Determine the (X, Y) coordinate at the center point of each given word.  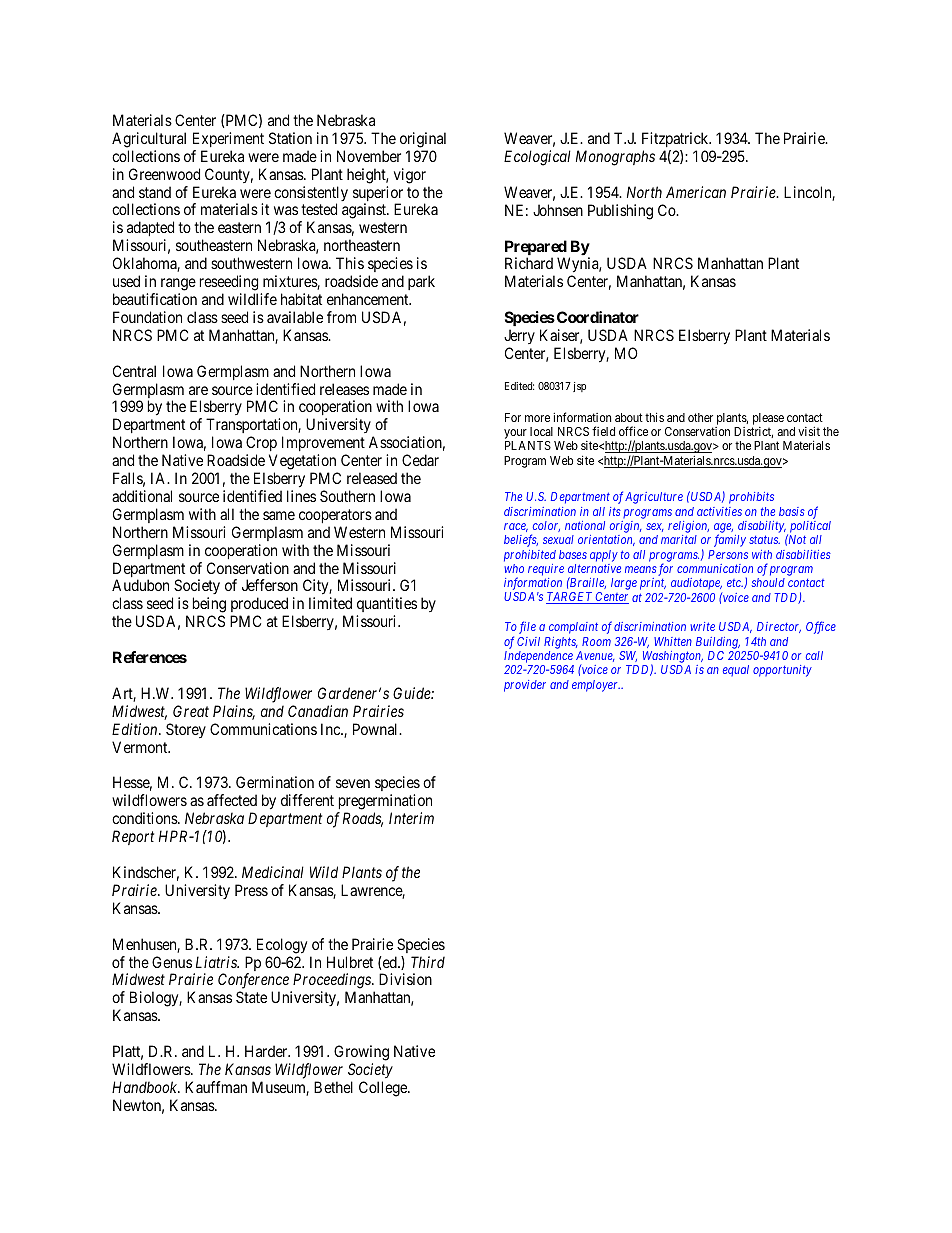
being (209, 606)
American (696, 192)
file (527, 627)
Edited (519, 386)
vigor (410, 176)
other (700, 417)
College (384, 1089)
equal (736, 670)
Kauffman (216, 1087)
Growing (361, 1053)
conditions (145, 818)
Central (134, 371)
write (702, 626)
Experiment (228, 139)
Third (428, 962)
